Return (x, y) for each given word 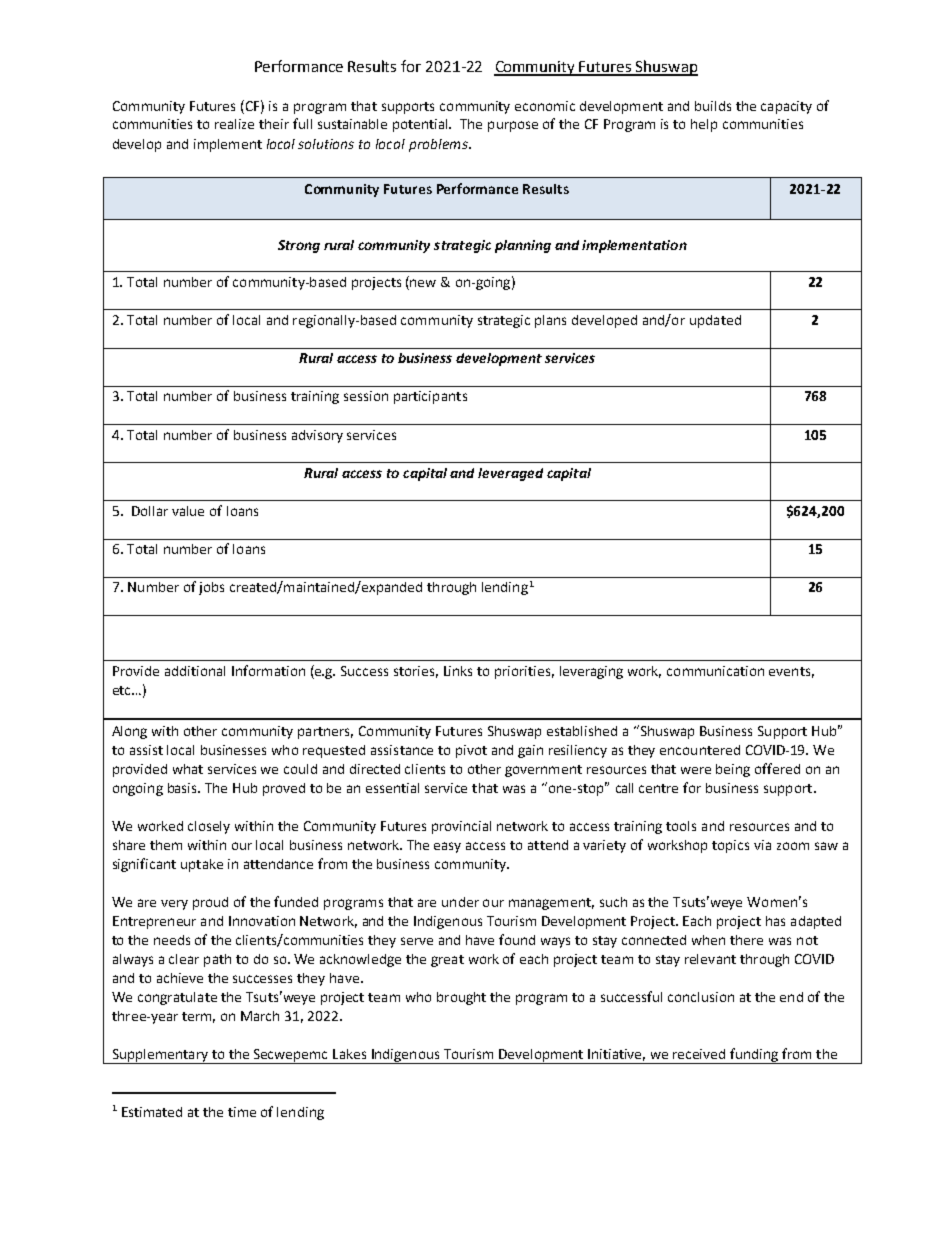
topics (730, 846)
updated (715, 321)
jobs (211, 588)
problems (439, 145)
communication (715, 671)
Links (458, 671)
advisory (317, 436)
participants (430, 397)
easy (447, 847)
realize (234, 124)
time (242, 1112)
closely (209, 827)
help (704, 125)
